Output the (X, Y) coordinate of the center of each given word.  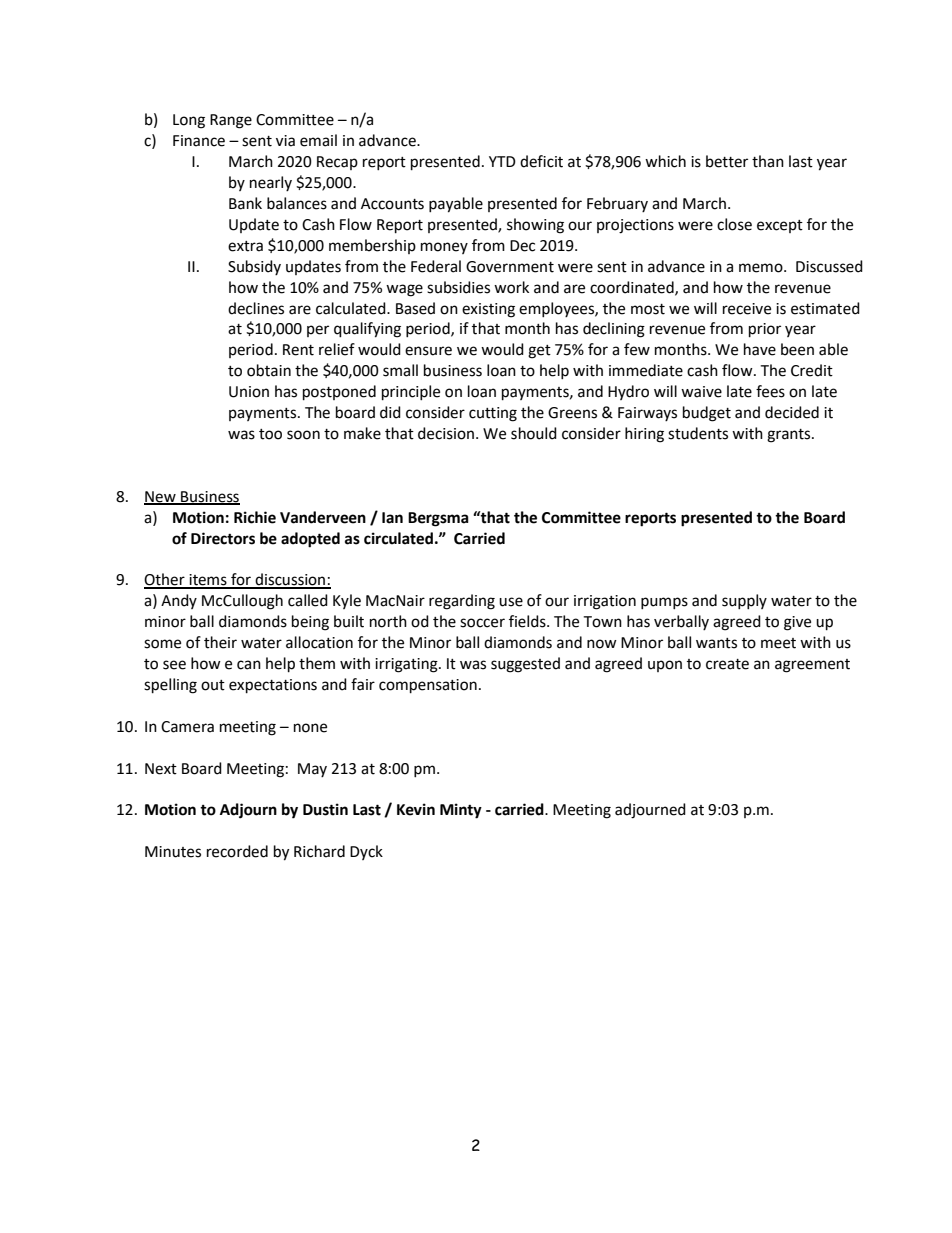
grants (790, 436)
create (727, 664)
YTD (502, 161)
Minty (461, 811)
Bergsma (438, 519)
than (768, 161)
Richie (255, 517)
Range (231, 121)
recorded (237, 851)
